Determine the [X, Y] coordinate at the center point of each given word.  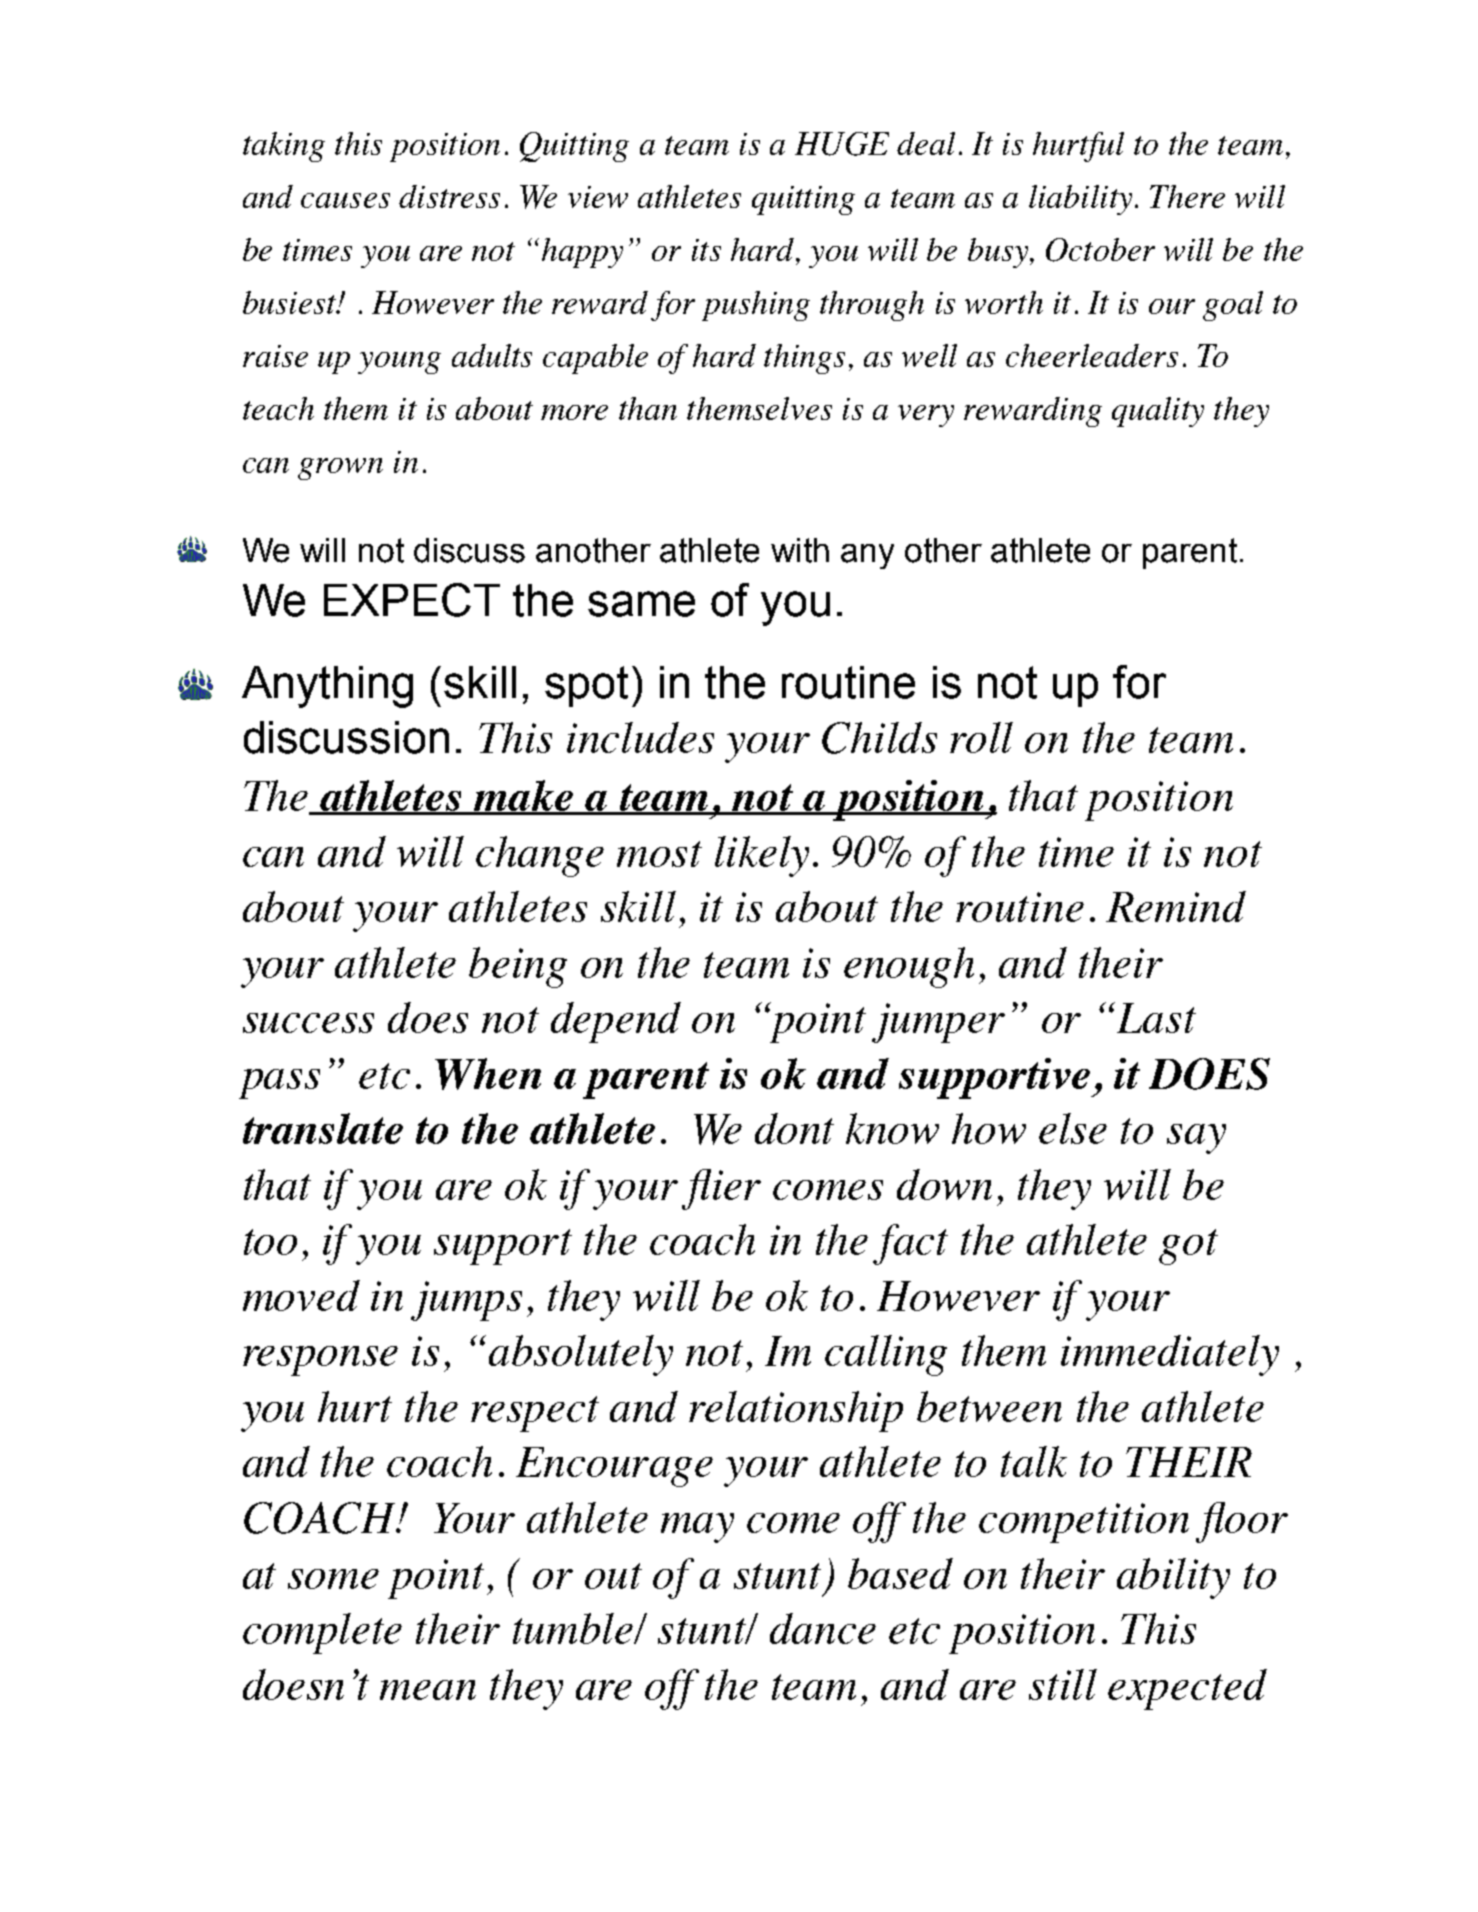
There [1187, 196]
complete [322, 1633]
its [706, 250]
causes [345, 200]
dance [823, 1628]
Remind [1176, 906]
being [518, 967]
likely [762, 856]
